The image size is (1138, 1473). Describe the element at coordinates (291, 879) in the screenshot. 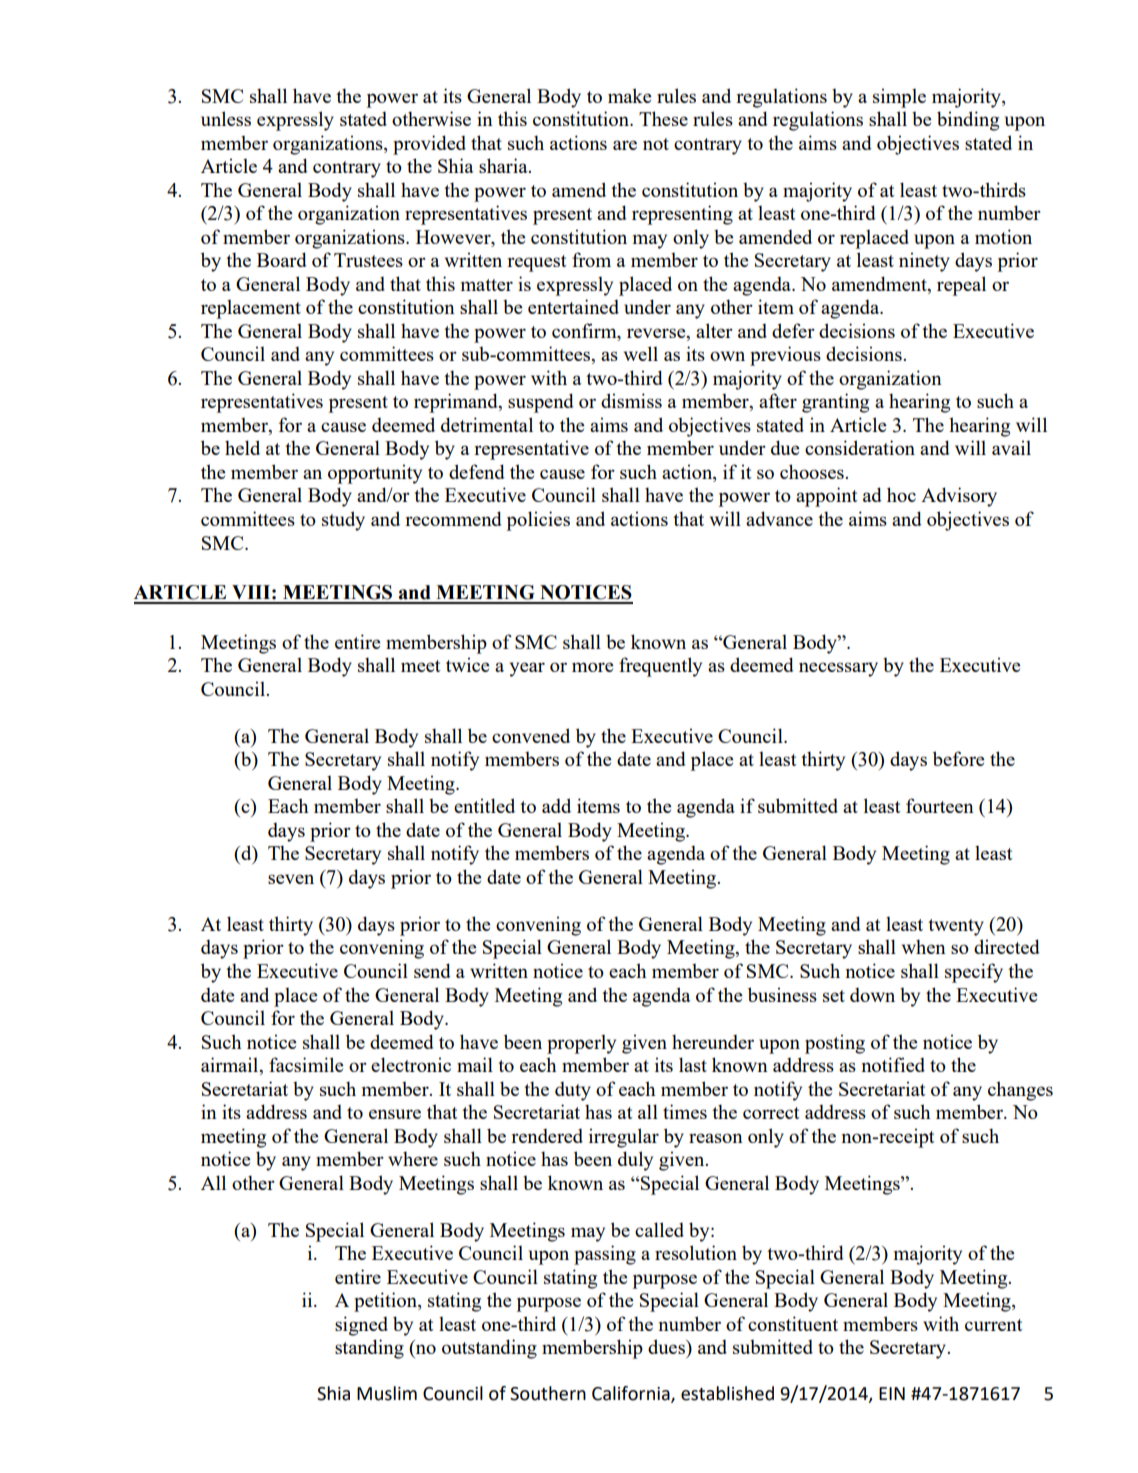

I see `seven` at that location.
